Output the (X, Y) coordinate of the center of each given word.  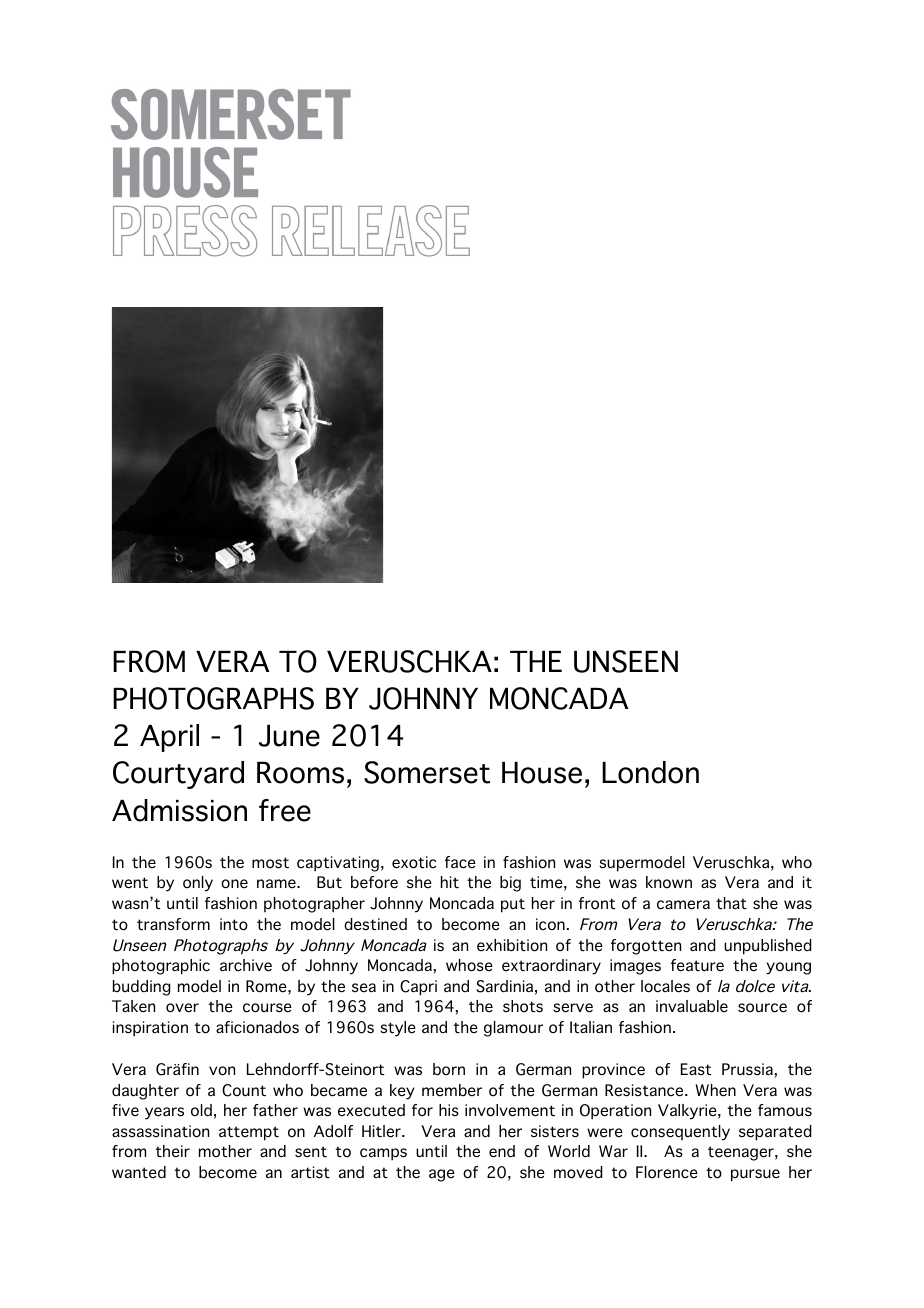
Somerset (427, 772)
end (502, 1151)
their (173, 1151)
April (169, 738)
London (650, 772)
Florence (667, 1172)
